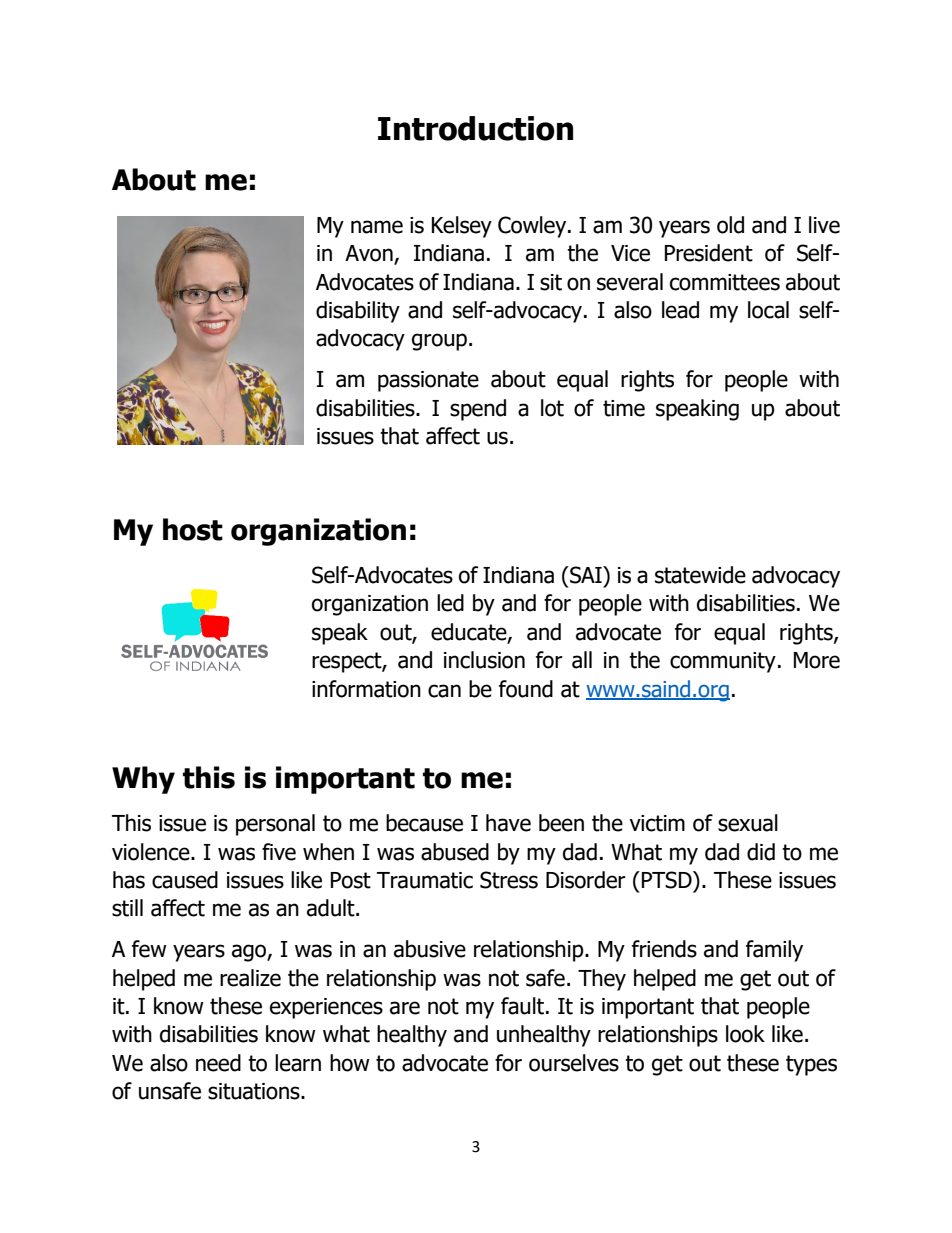 This screenshot has height=1233, width=952. I want to click on old, so click(730, 225).
